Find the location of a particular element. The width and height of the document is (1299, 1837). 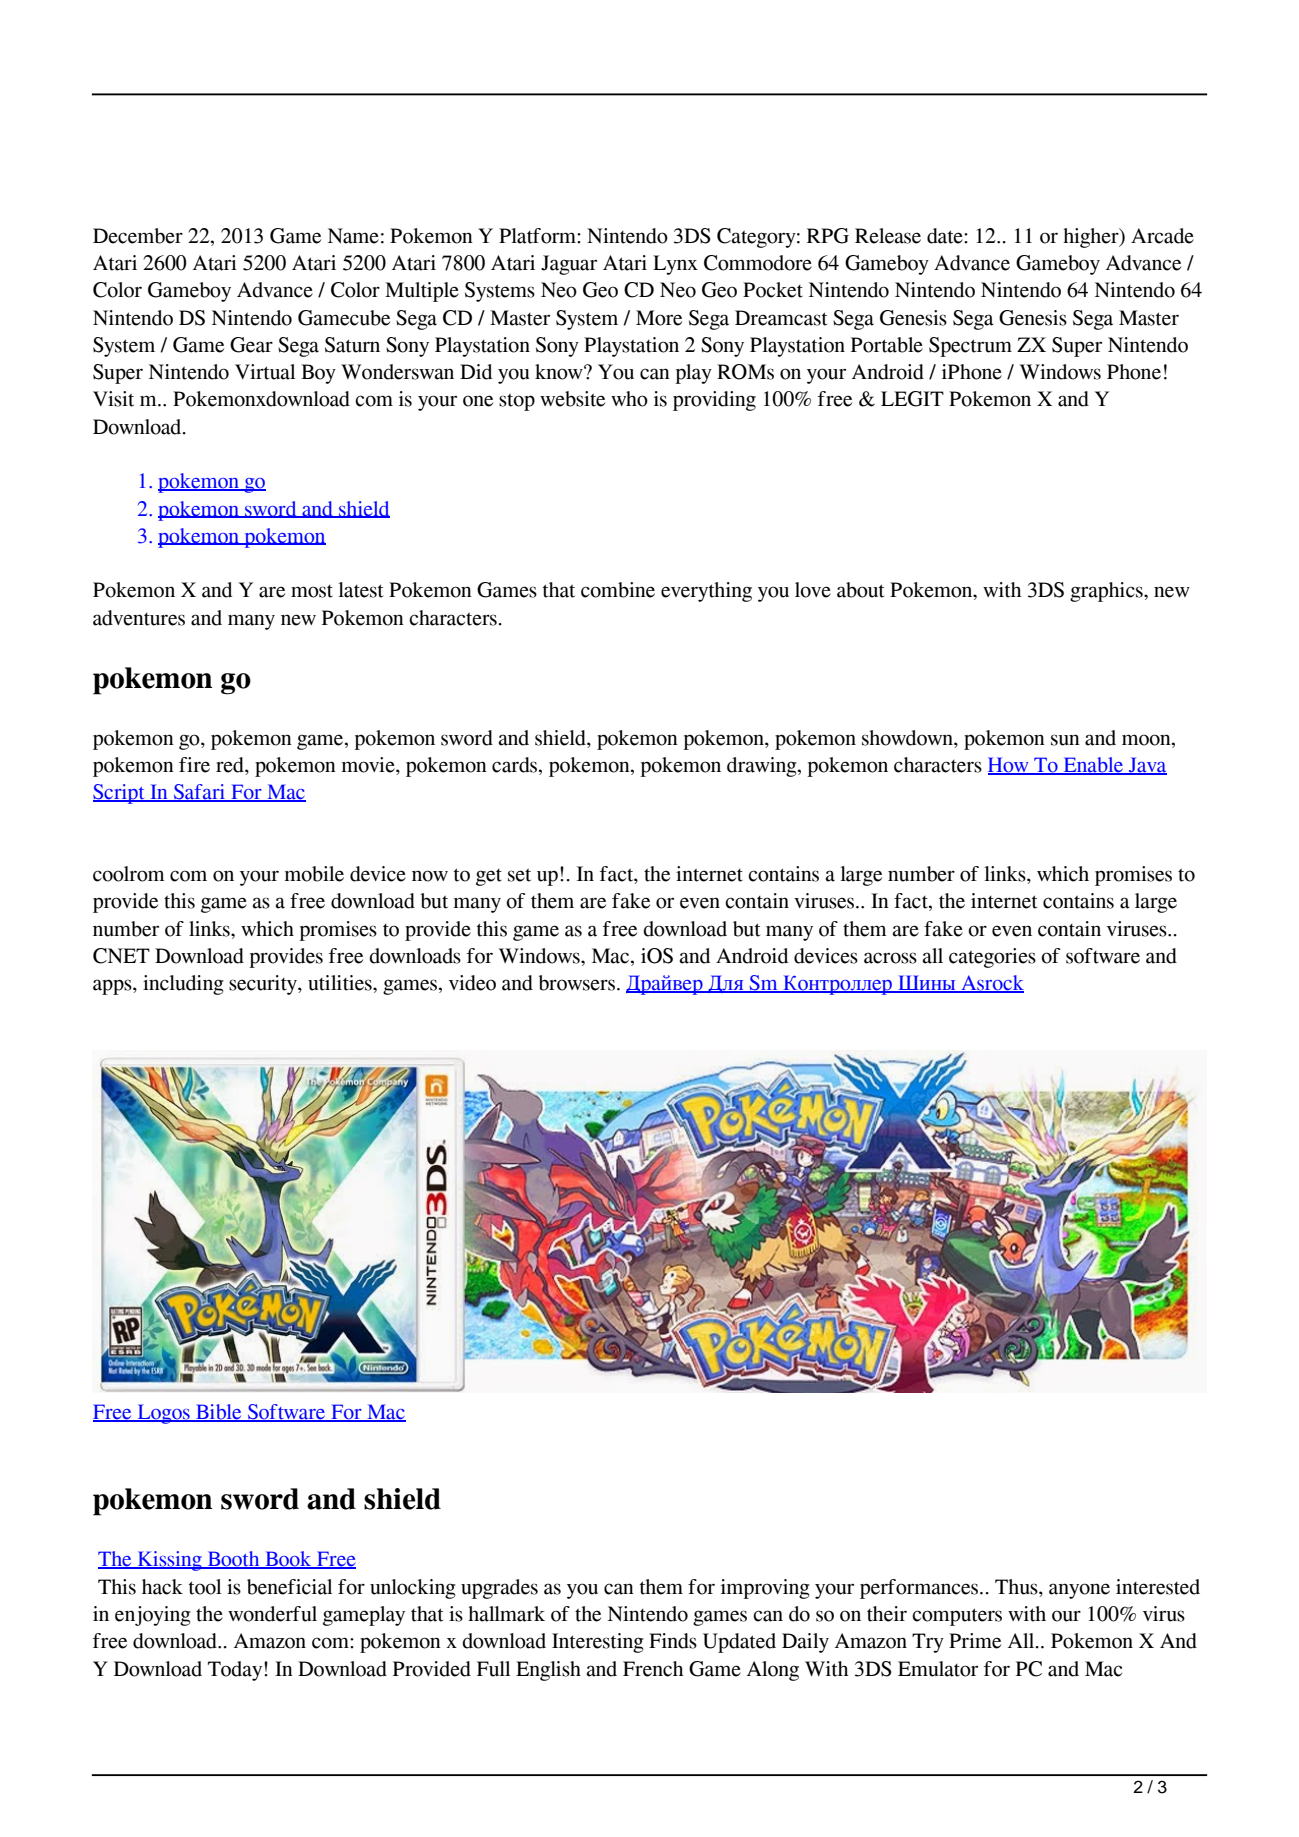

wonderful is located at coordinates (272, 1614).
